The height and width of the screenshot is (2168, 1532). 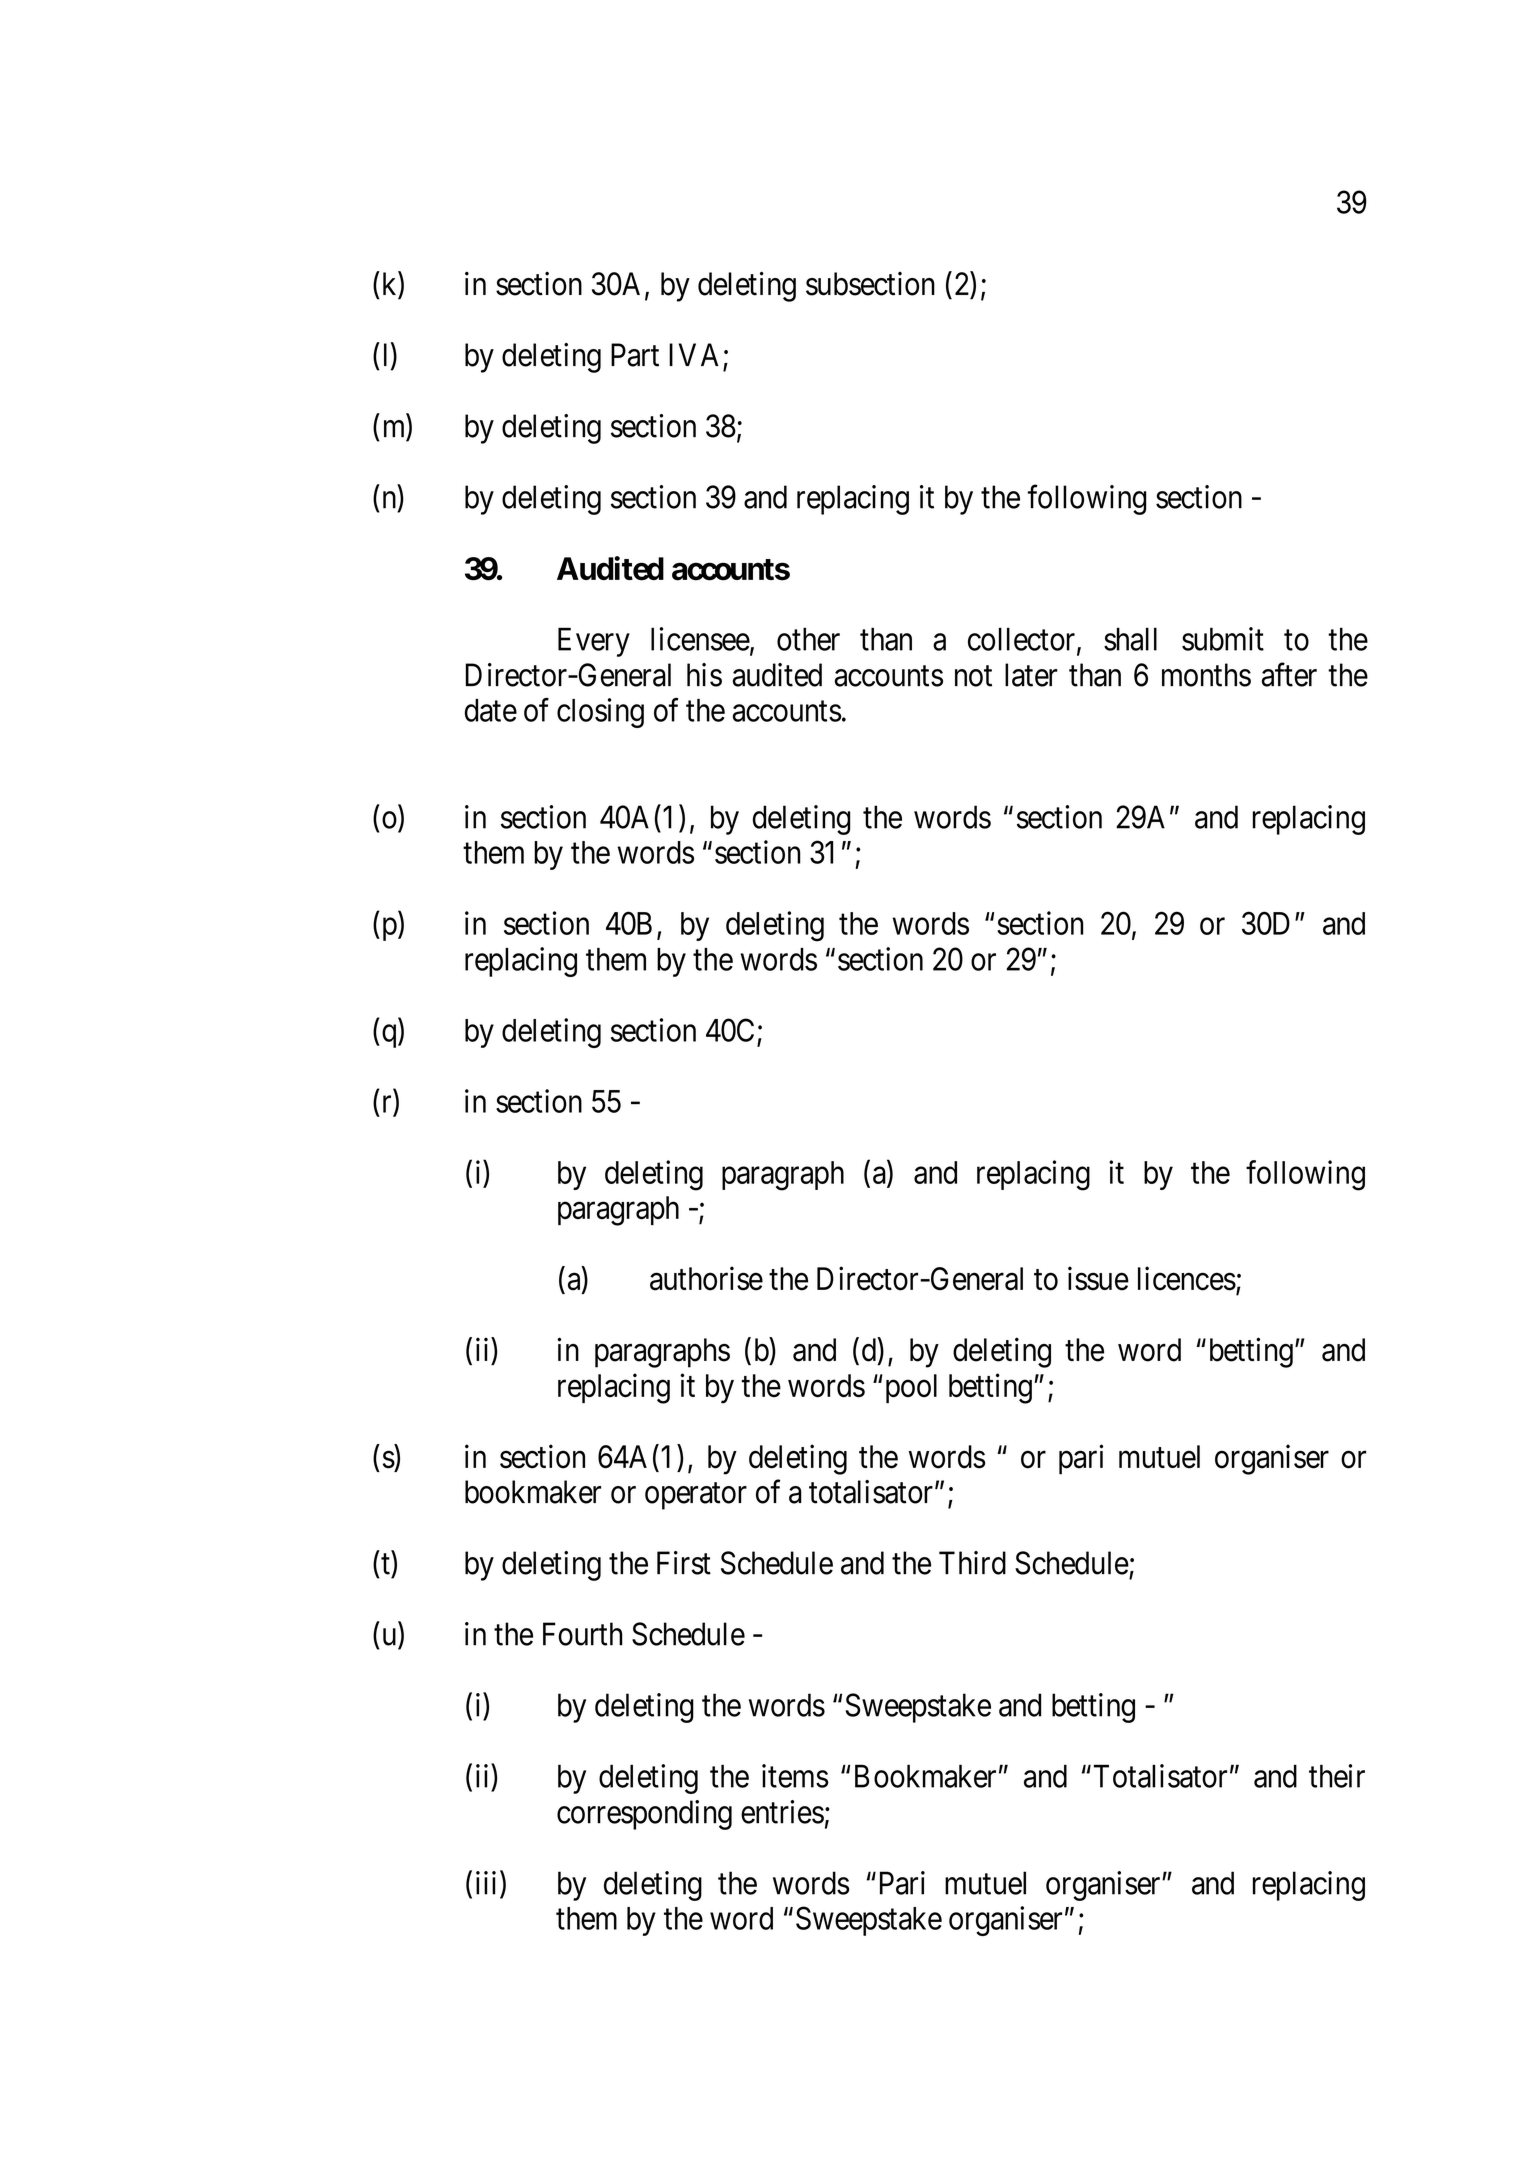 What do you see at coordinates (1098, 1278) in the screenshot?
I see `issue` at bounding box center [1098, 1278].
